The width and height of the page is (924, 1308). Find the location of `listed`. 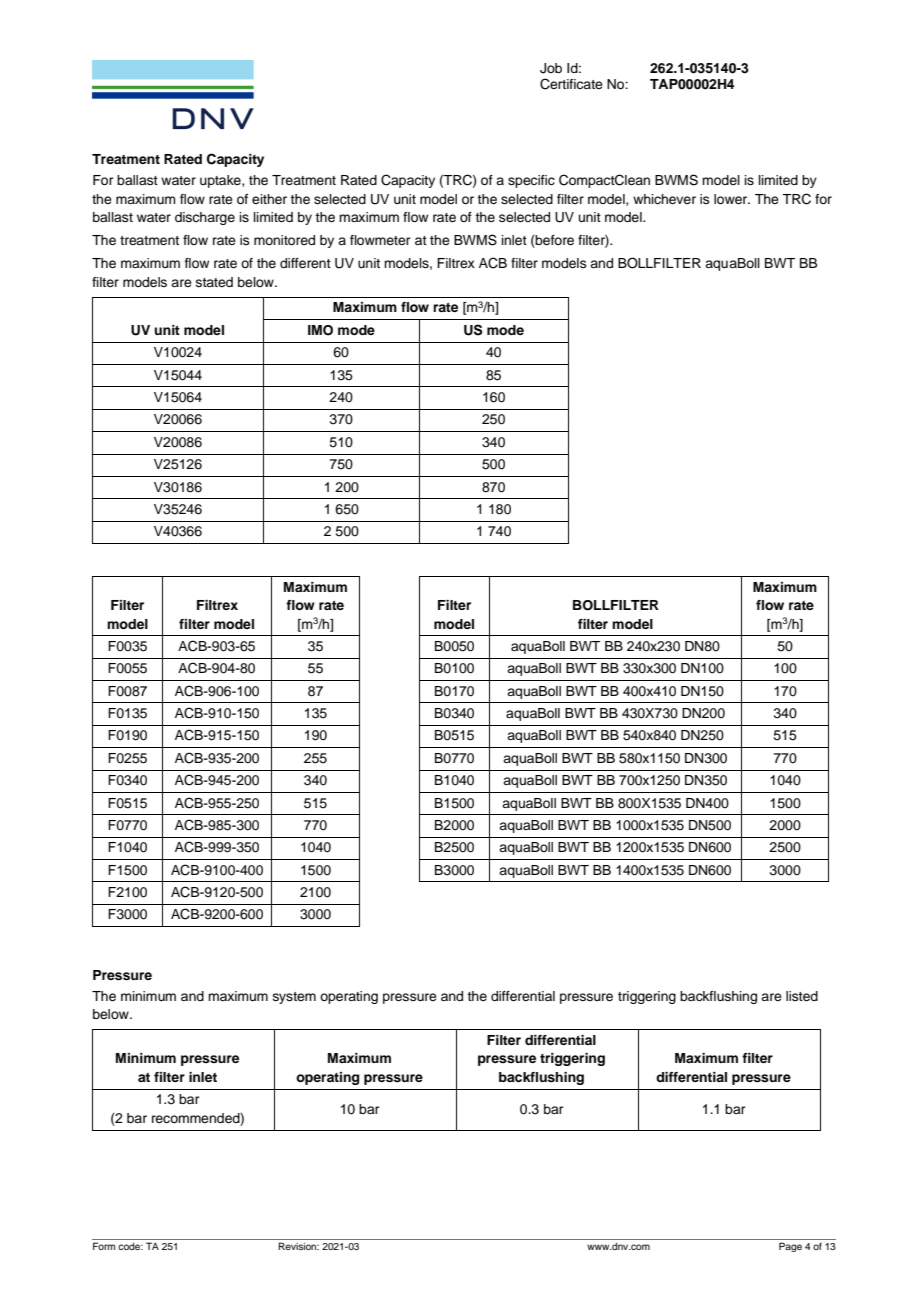

listed is located at coordinates (802, 996).
